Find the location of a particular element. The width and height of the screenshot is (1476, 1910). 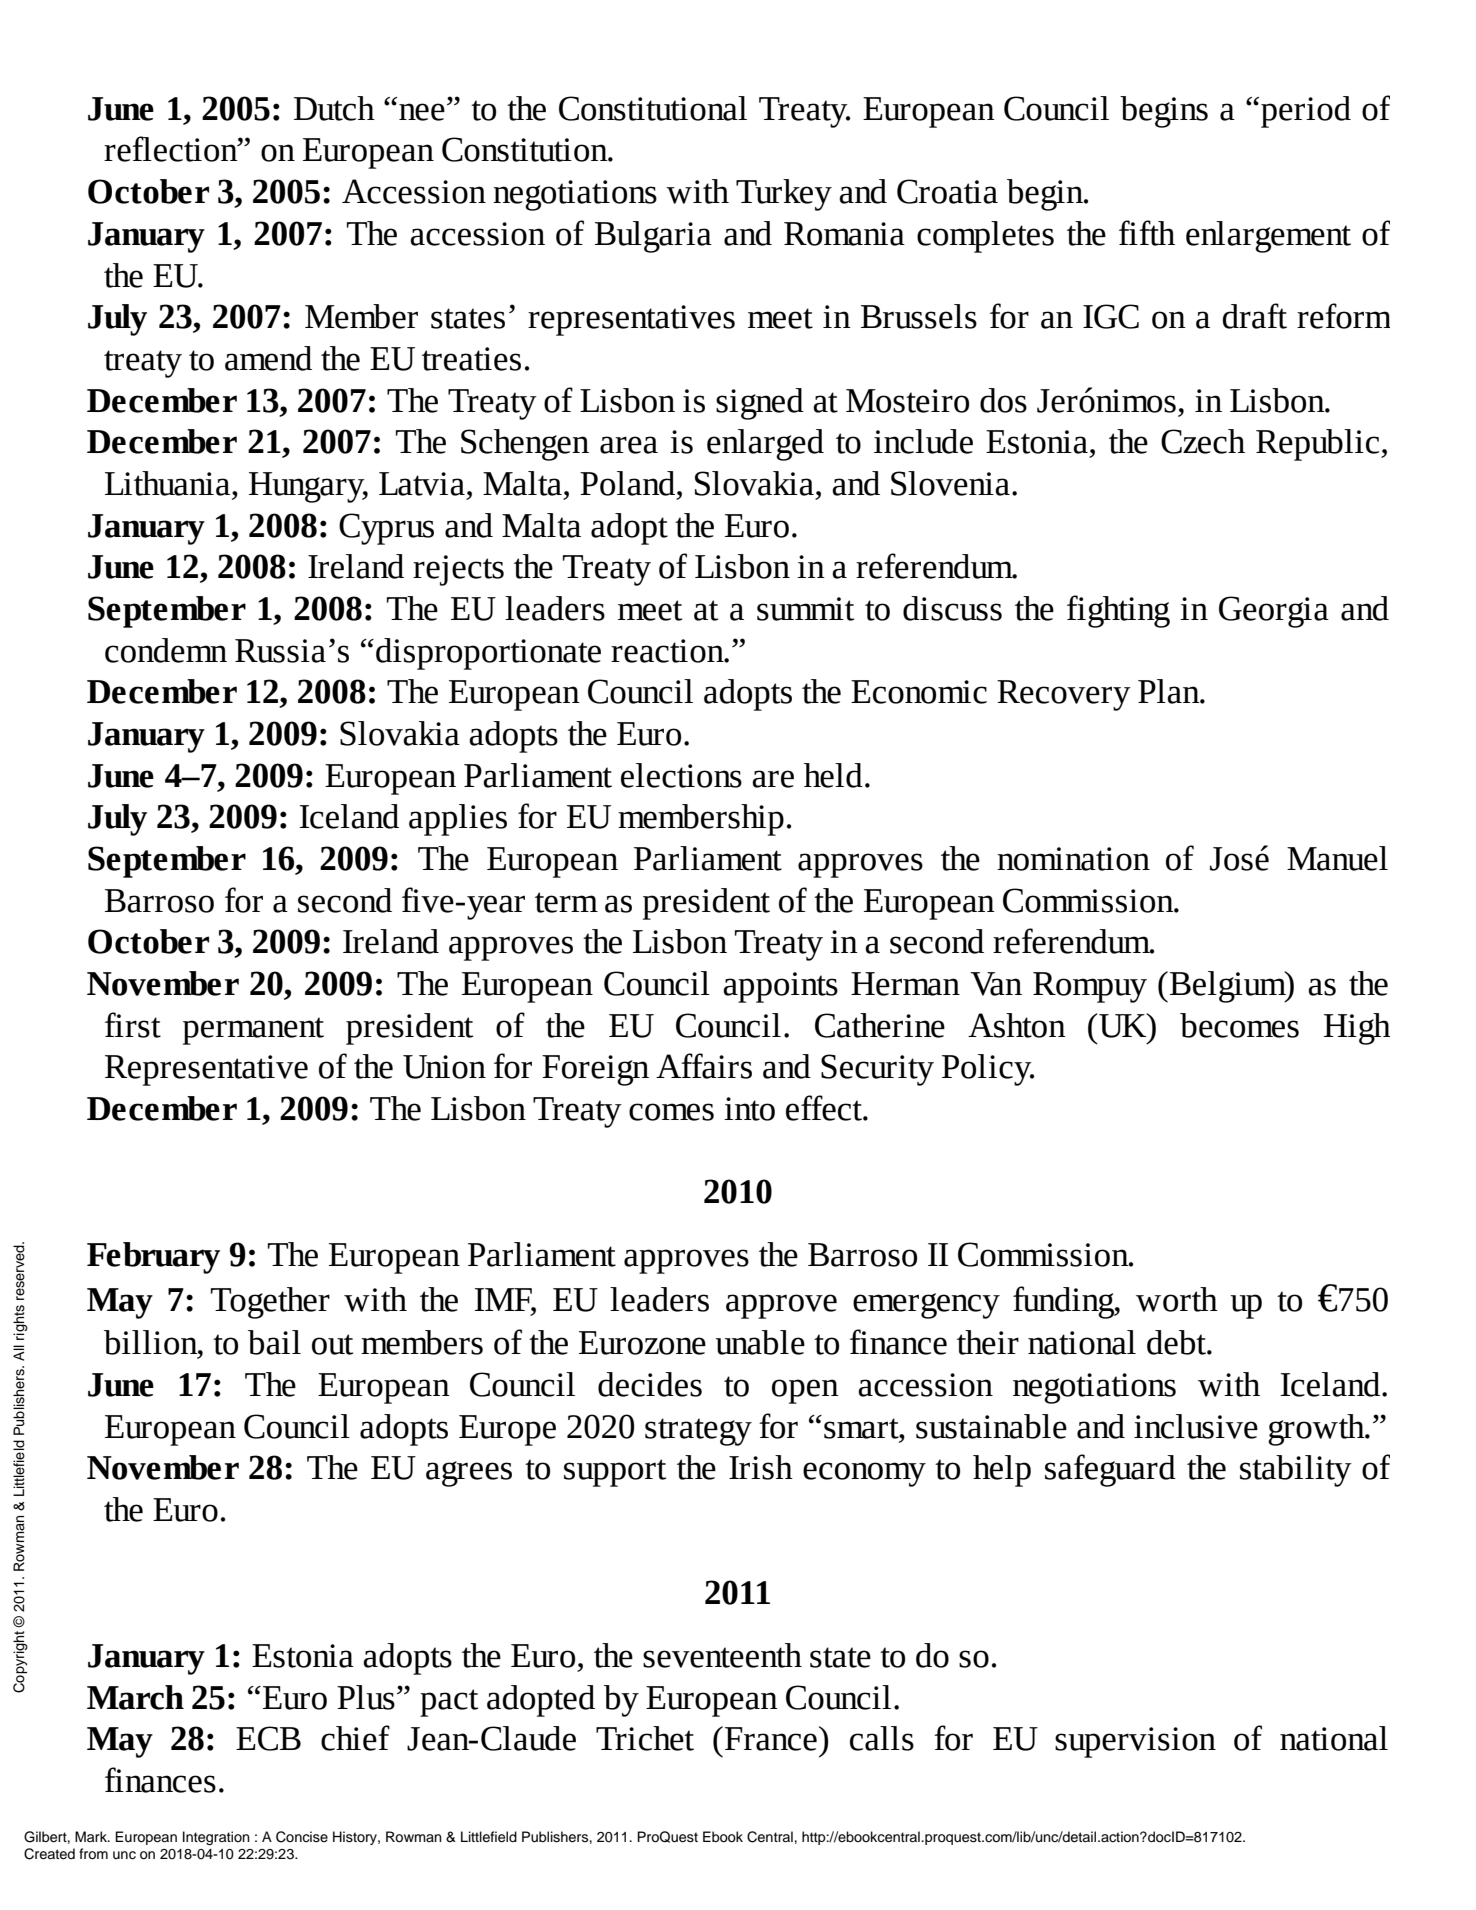

Georgia is located at coordinates (1274, 612).
